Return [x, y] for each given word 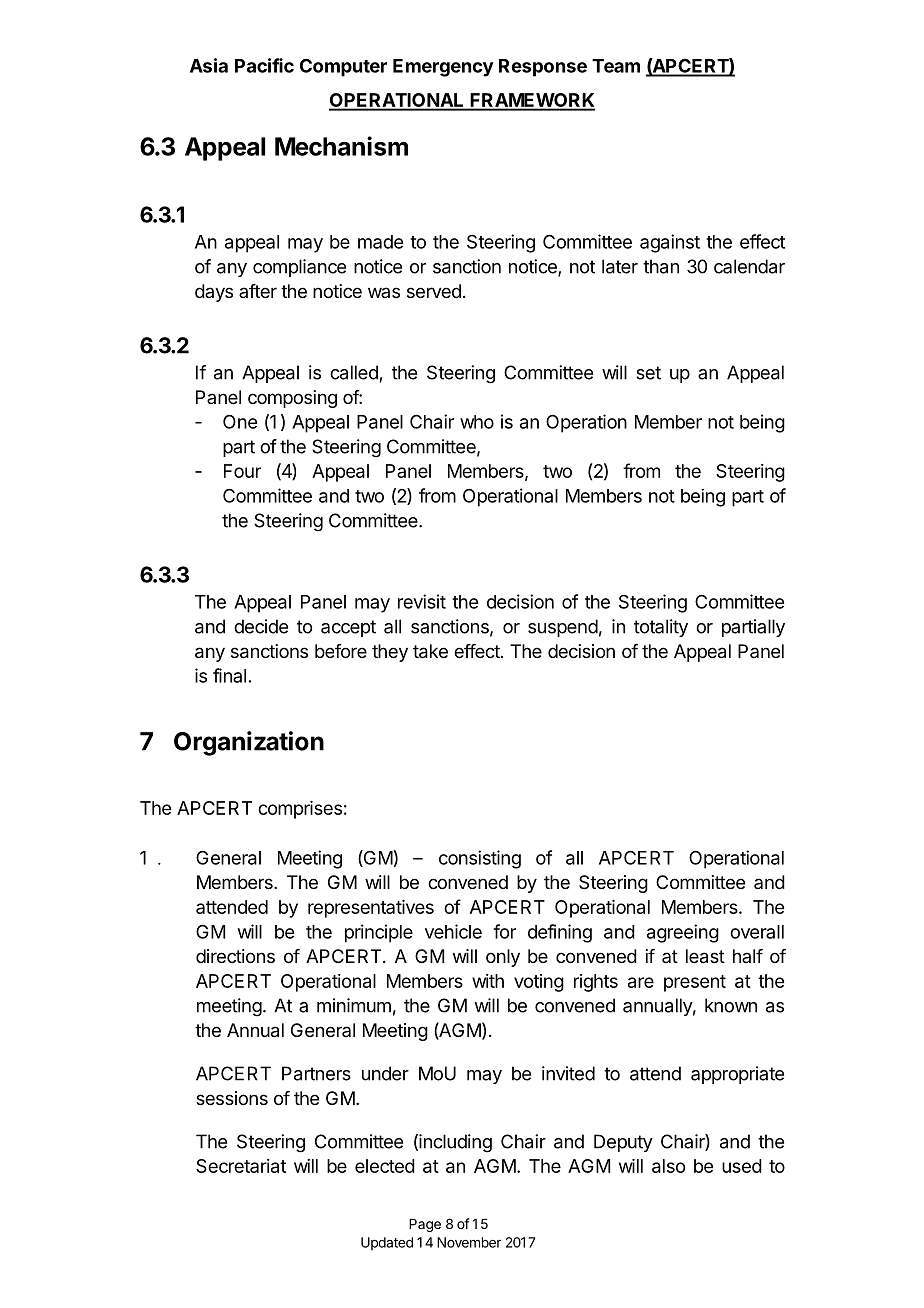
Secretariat [241, 1166]
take [430, 651]
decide [261, 626]
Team [616, 66]
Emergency [443, 68]
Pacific [264, 65]
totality [661, 628]
